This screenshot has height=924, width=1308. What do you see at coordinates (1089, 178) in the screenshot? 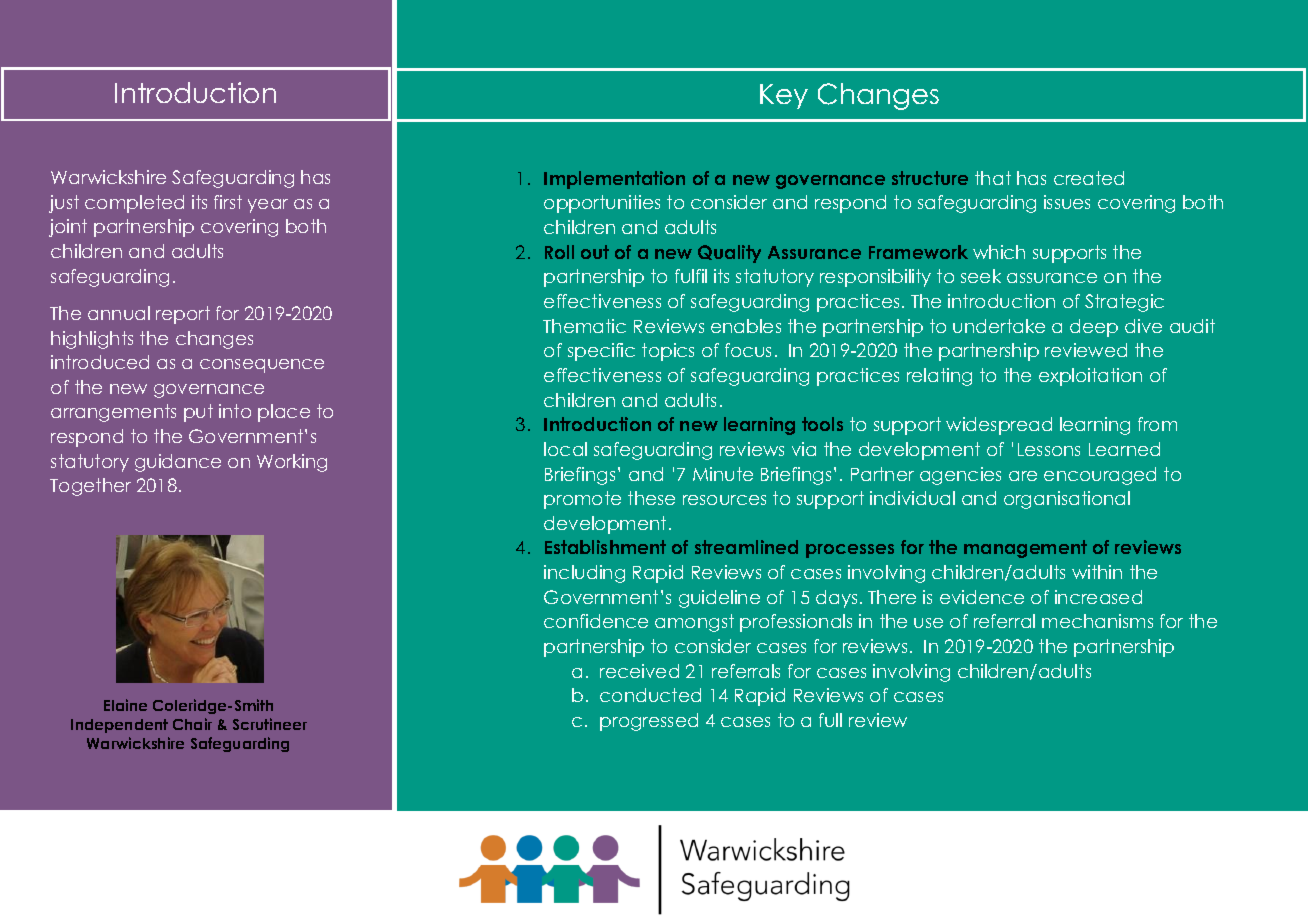
I see `created` at bounding box center [1089, 178].
